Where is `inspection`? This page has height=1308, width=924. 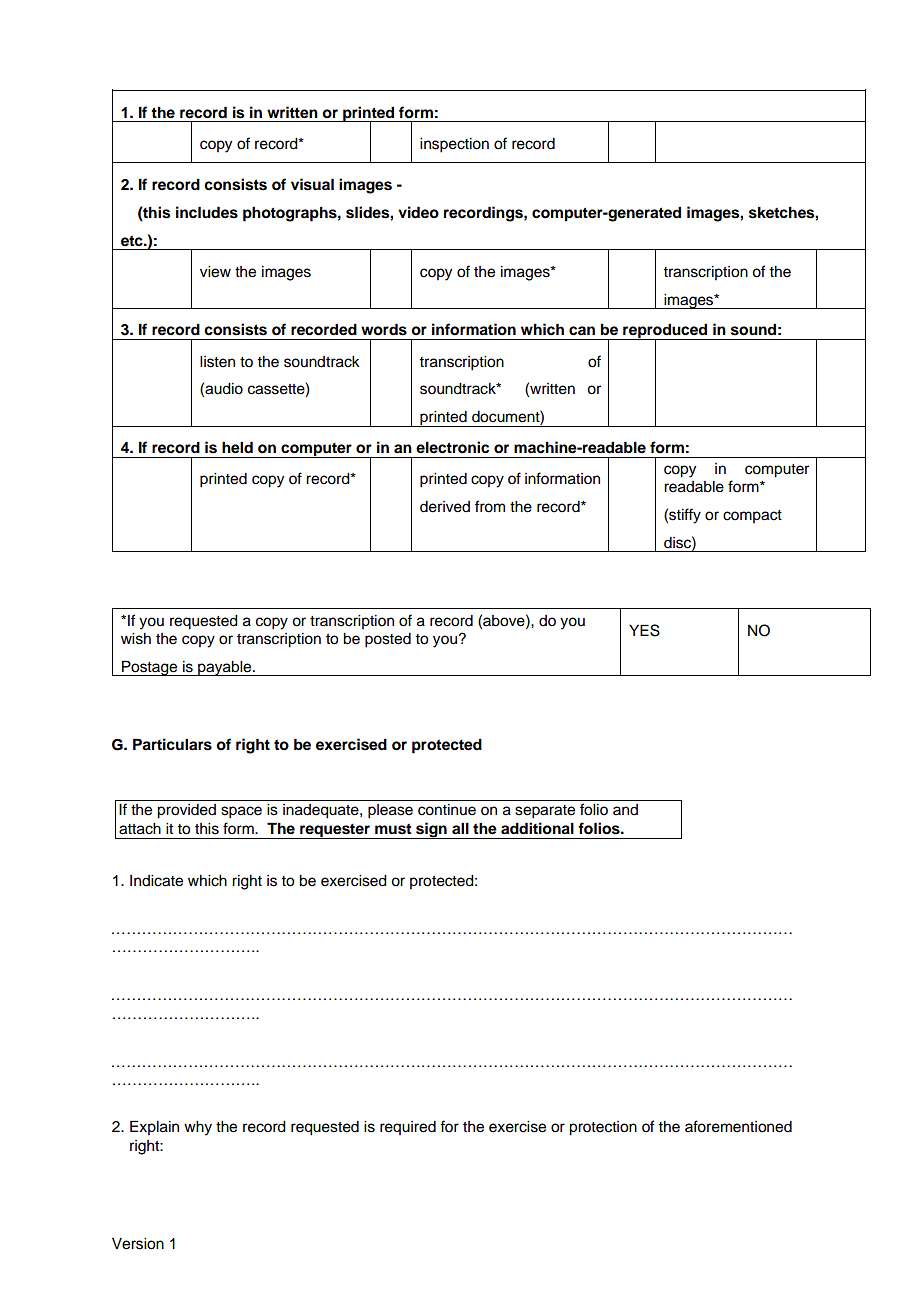
inspection is located at coordinates (454, 145).
